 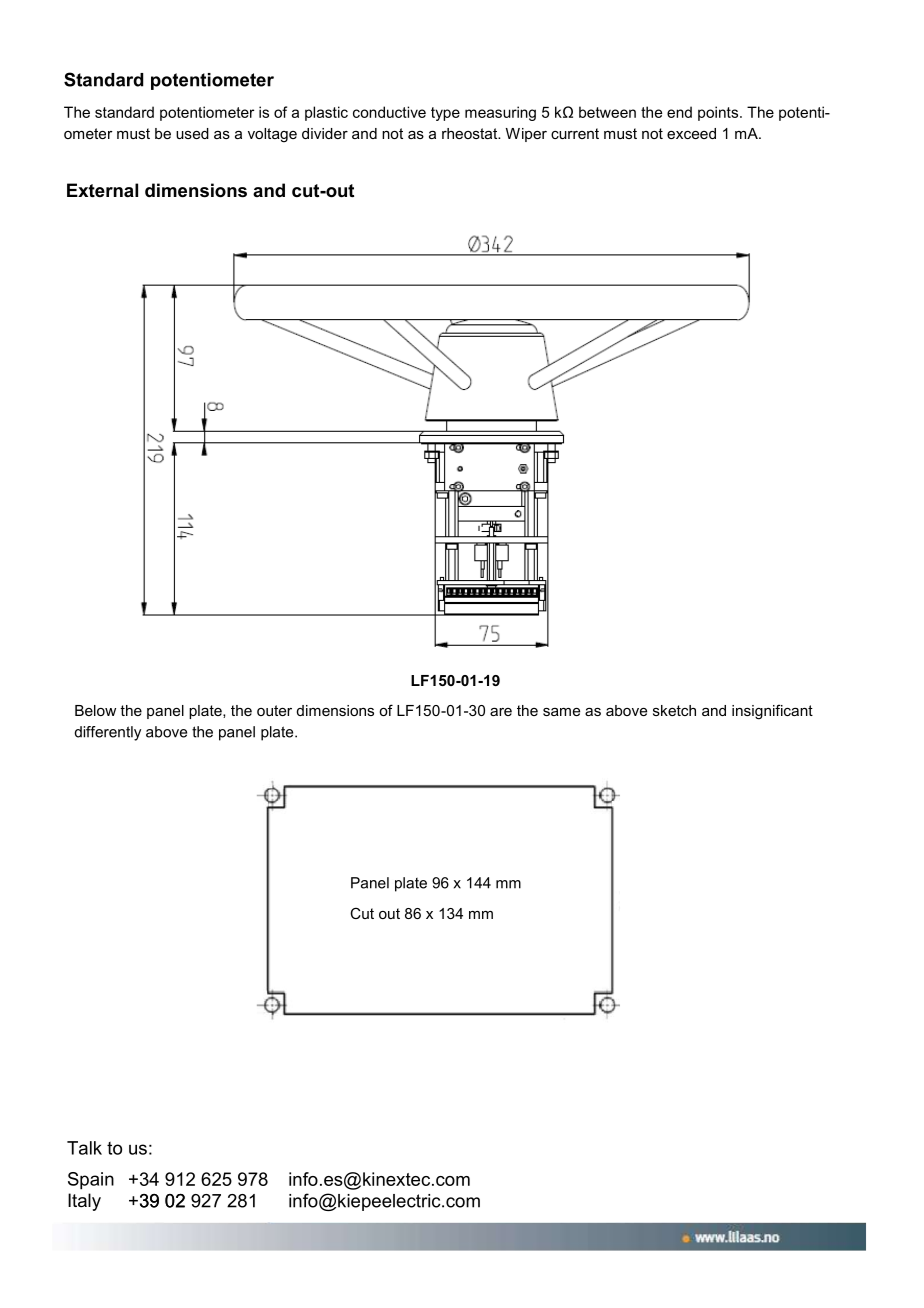 What do you see at coordinates (445, 114) in the screenshot?
I see `type` at bounding box center [445, 114].
